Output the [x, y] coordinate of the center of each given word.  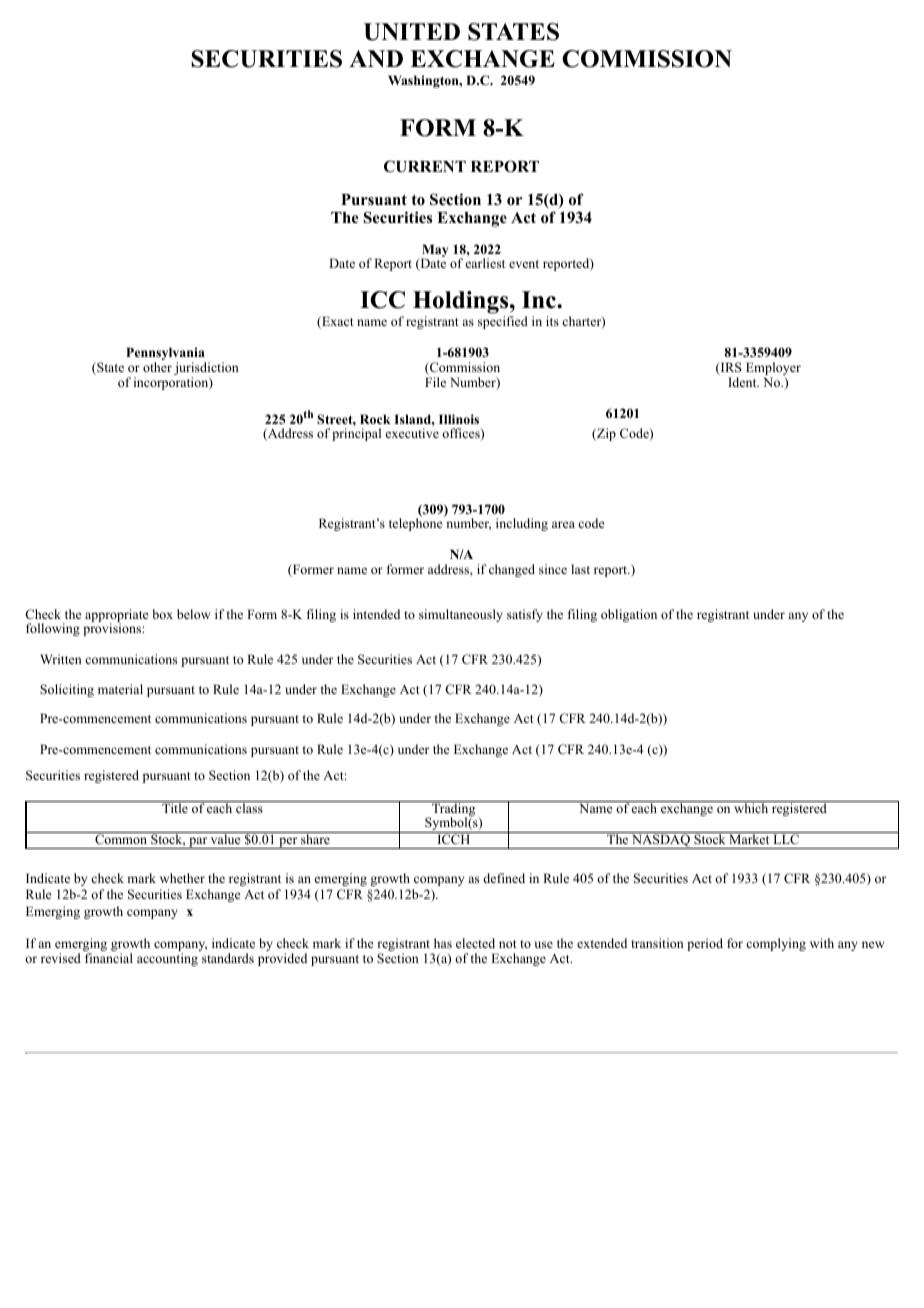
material [120, 689]
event [524, 264]
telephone [416, 524]
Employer [773, 370]
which [751, 807]
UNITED [412, 32]
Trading [454, 810]
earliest [485, 263]
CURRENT [425, 166]
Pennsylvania [166, 355]
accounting [167, 959]
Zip [605, 434]
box [163, 614]
